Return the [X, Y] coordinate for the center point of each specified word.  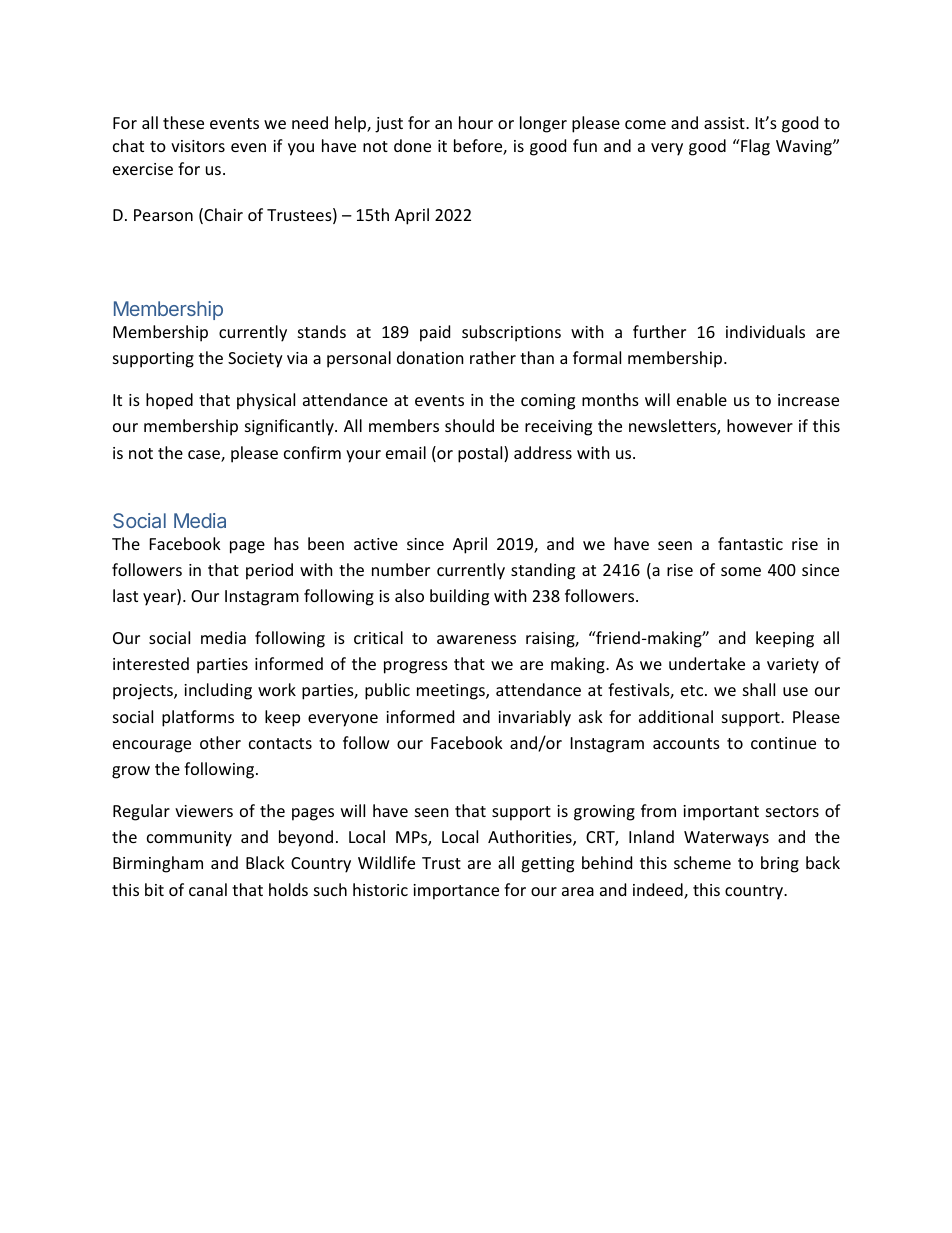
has [286, 543]
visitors [198, 146]
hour [476, 122]
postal [481, 454]
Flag [754, 147]
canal [208, 889]
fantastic [750, 543]
